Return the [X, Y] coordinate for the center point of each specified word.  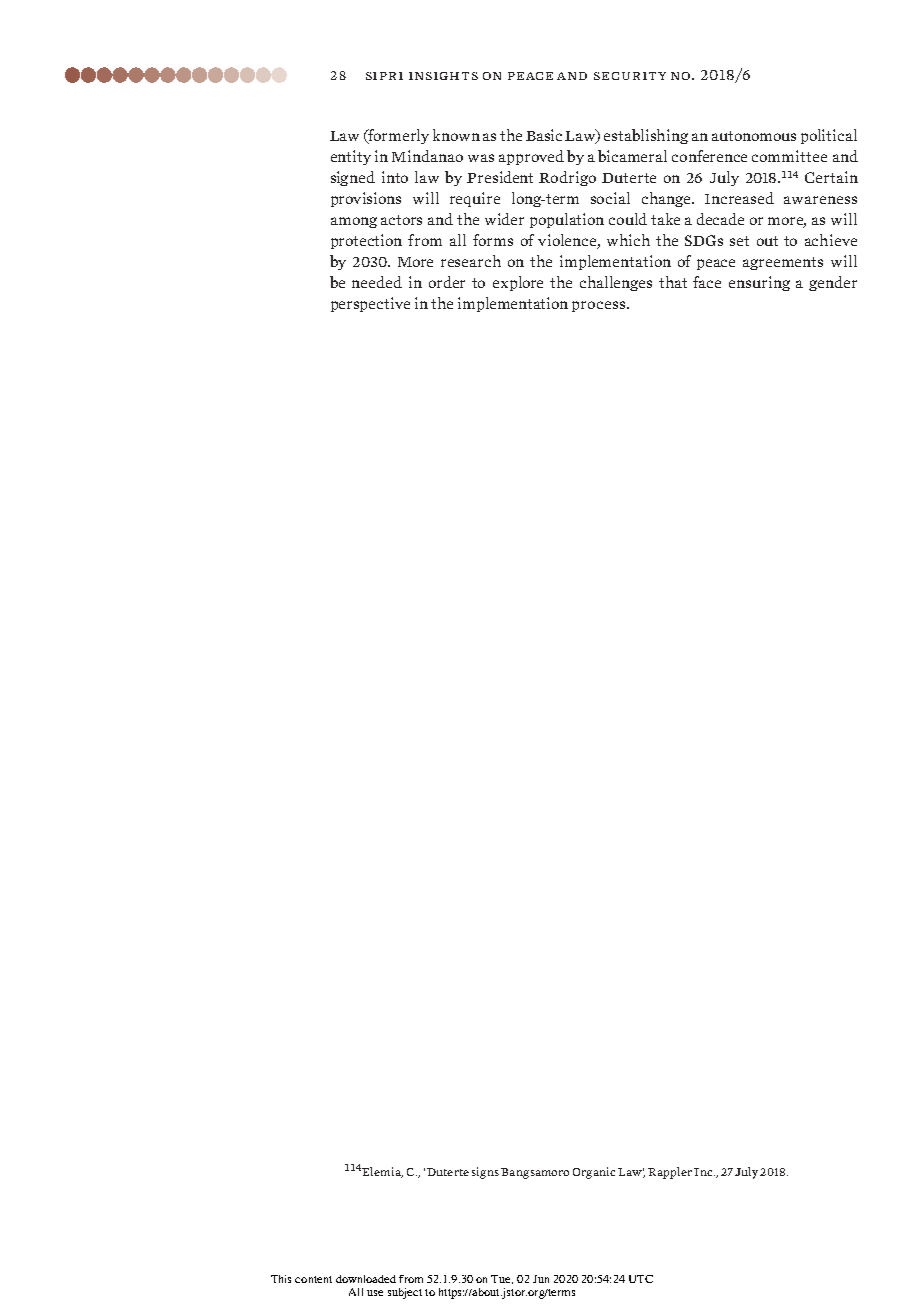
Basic [544, 135]
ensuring [759, 283]
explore [518, 283]
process [598, 306]
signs [485, 1173]
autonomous [754, 136]
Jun [541, 1279]
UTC [641, 1279]
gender [833, 283]
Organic [594, 1173]
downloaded [366, 1279]
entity [351, 157]
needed [377, 282]
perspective [370, 304]
